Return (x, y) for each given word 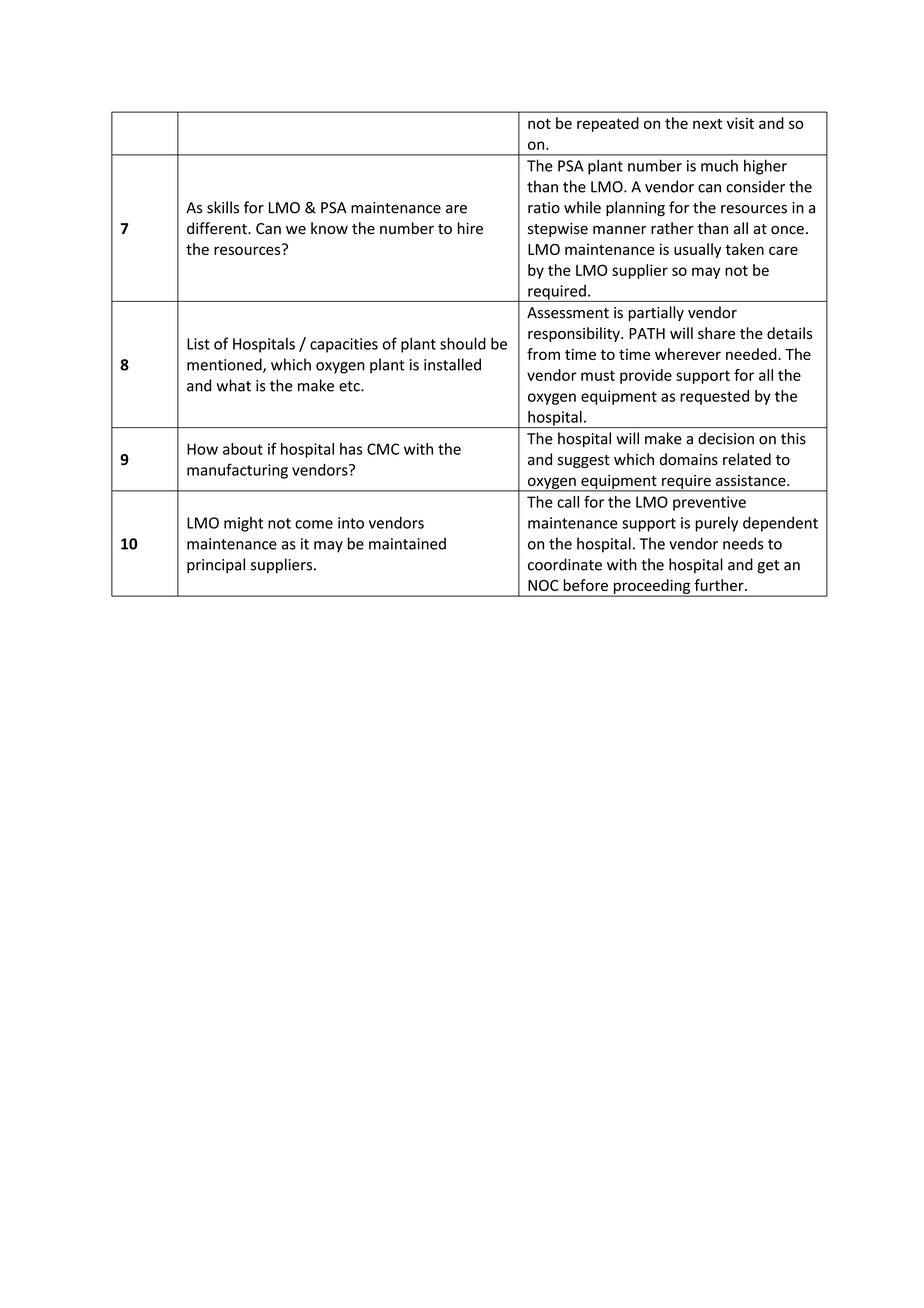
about (243, 449)
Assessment (568, 313)
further (720, 585)
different (218, 228)
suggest (584, 461)
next (707, 124)
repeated (608, 124)
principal (216, 566)
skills (223, 207)
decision (726, 438)
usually (697, 250)
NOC (543, 585)
